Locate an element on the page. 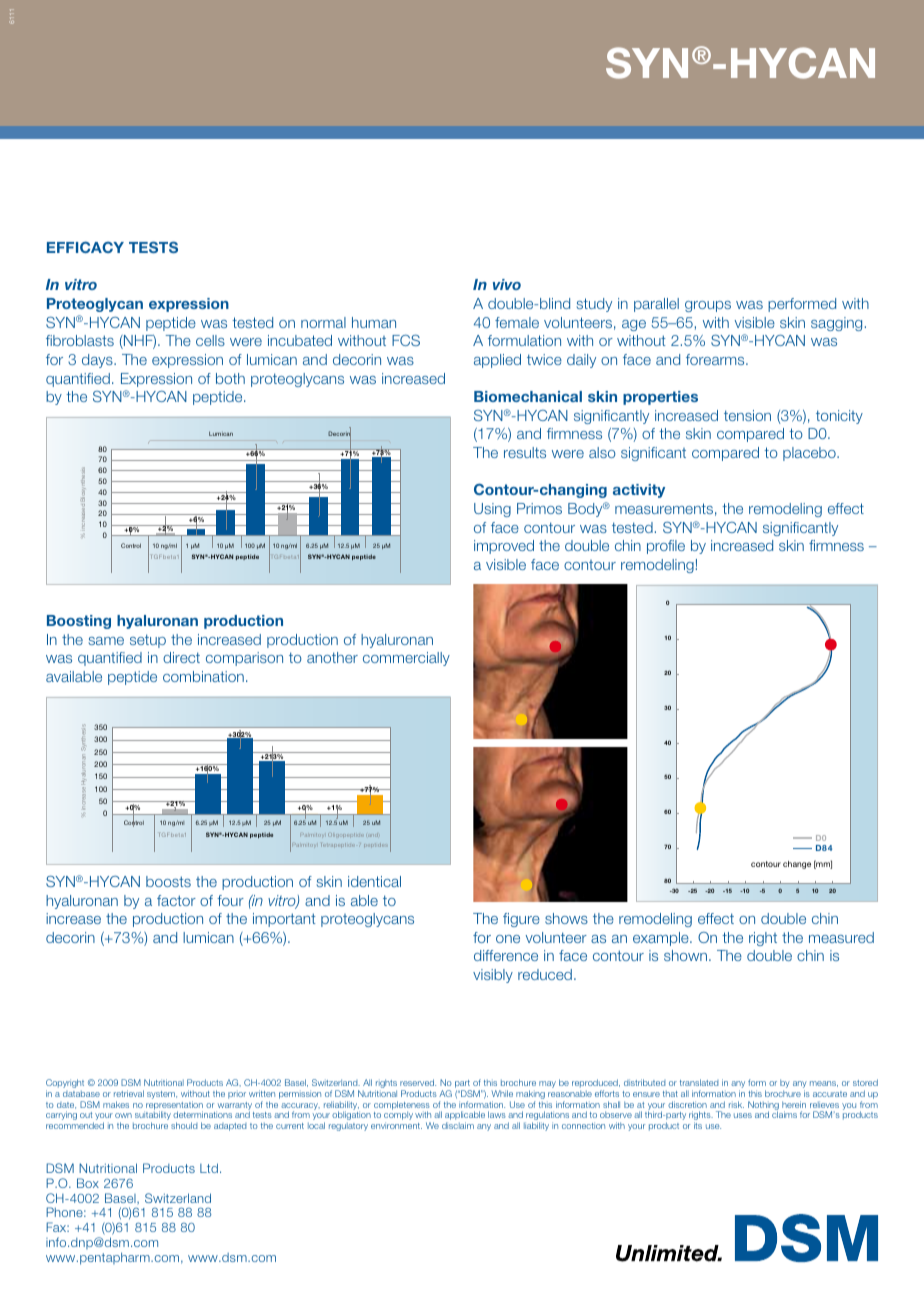 This document has width=924, height=1308. combination is located at coordinates (203, 676).
